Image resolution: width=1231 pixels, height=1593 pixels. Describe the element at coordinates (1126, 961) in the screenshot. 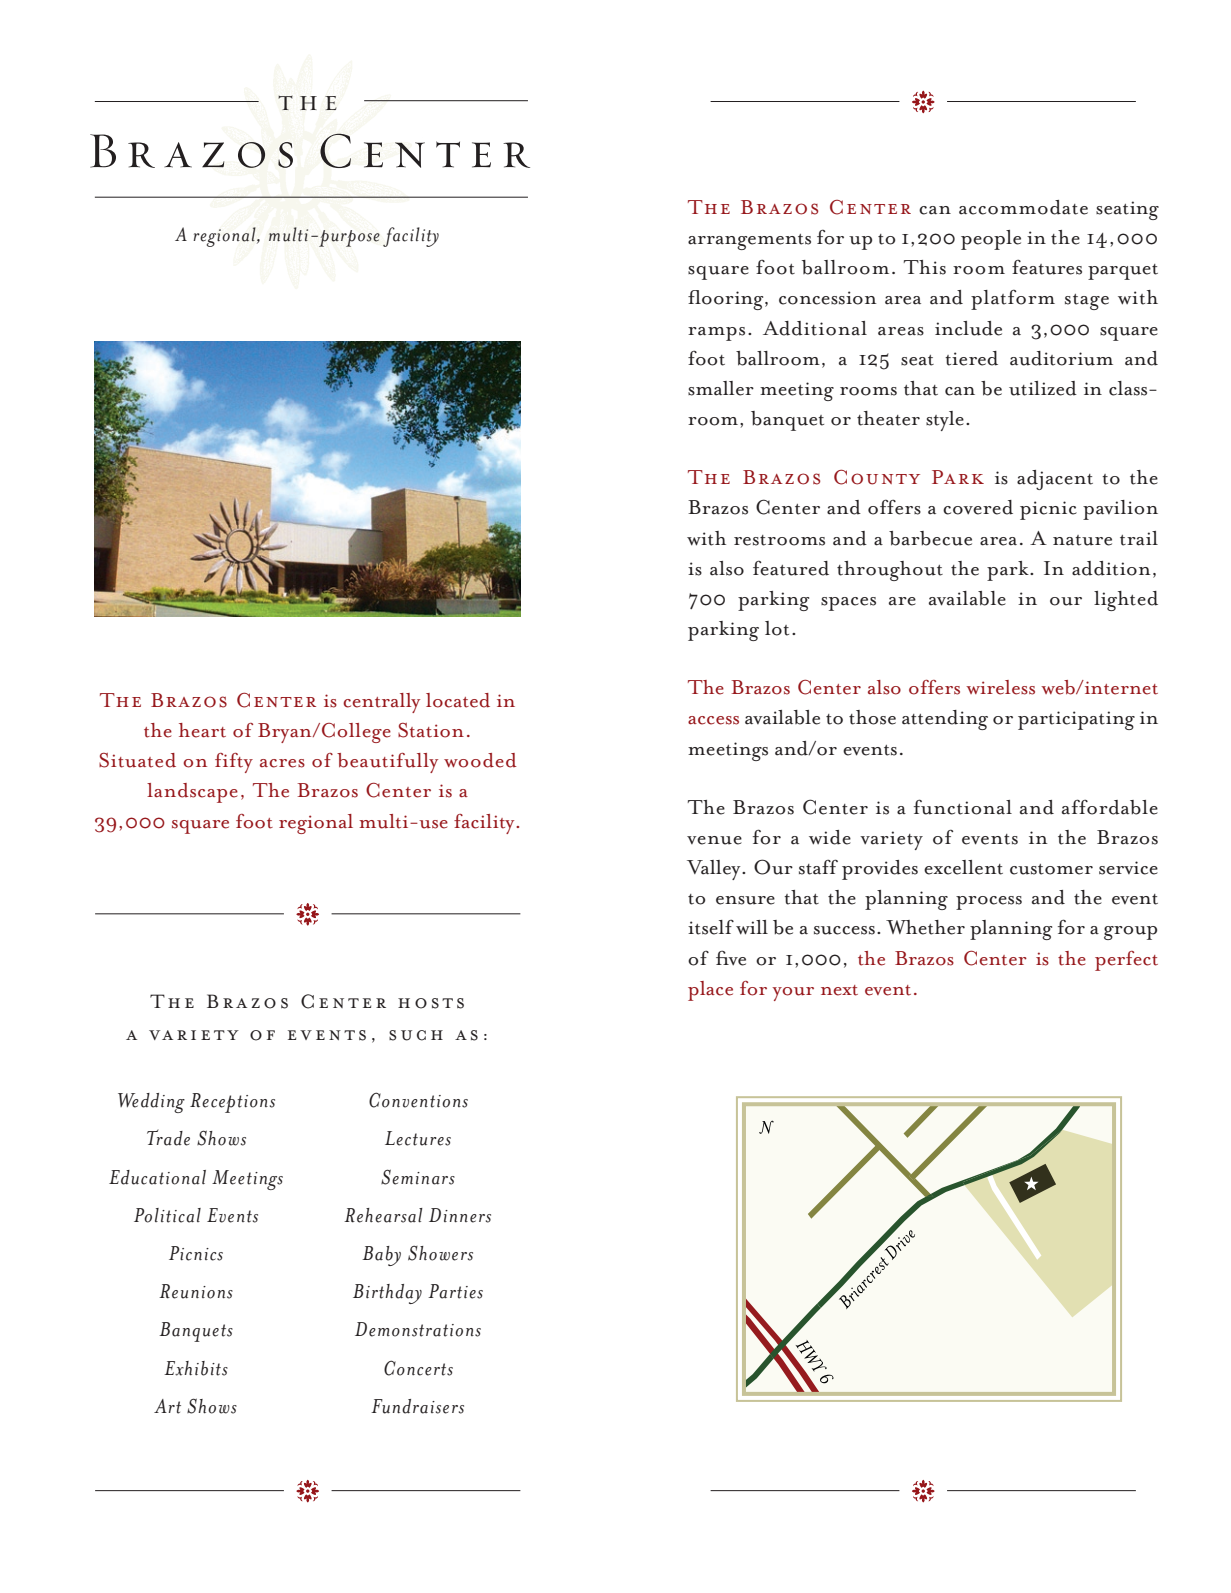

I see `perfect` at that location.
